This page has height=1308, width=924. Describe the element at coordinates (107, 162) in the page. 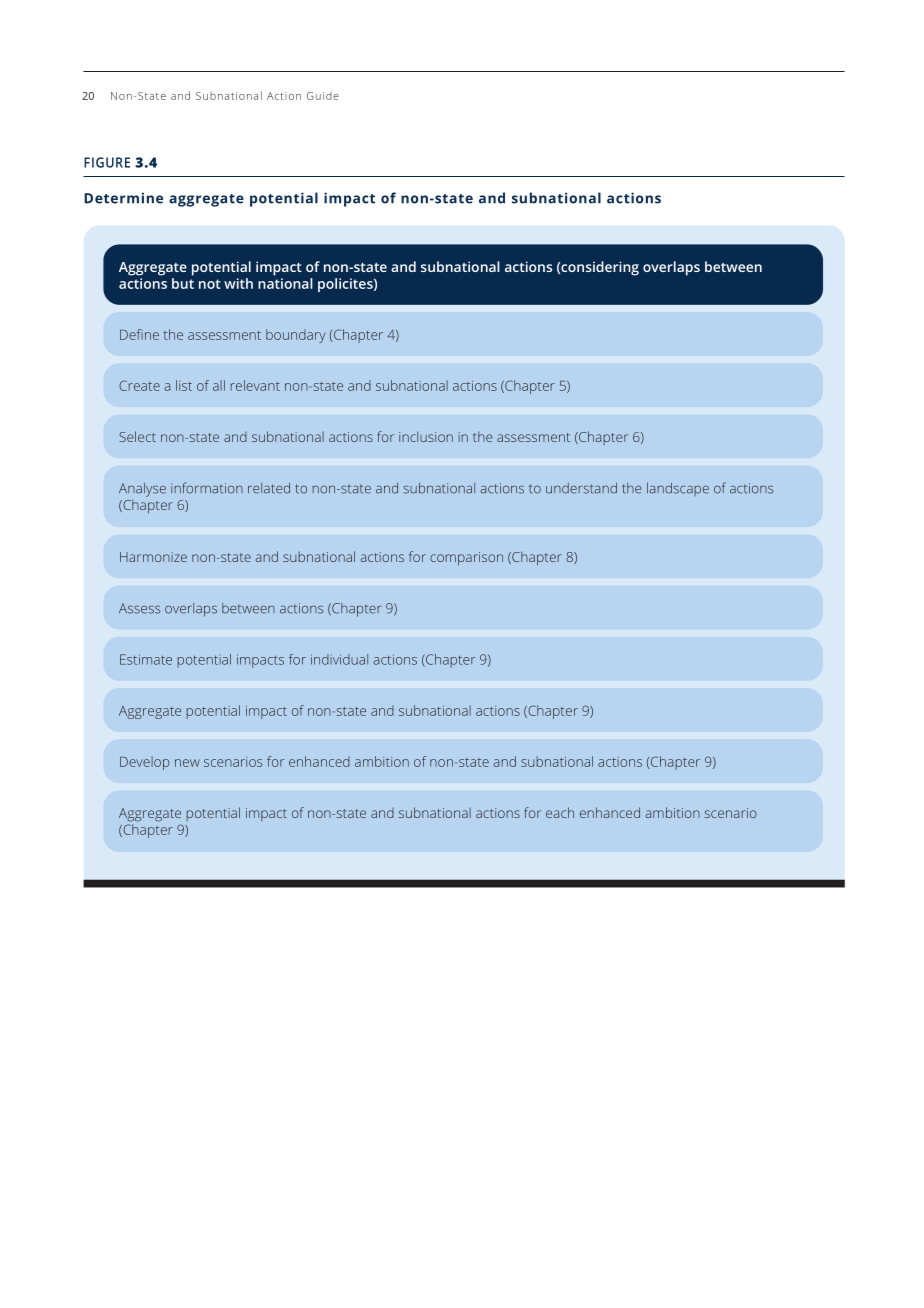

I see `FIGURE` at that location.
